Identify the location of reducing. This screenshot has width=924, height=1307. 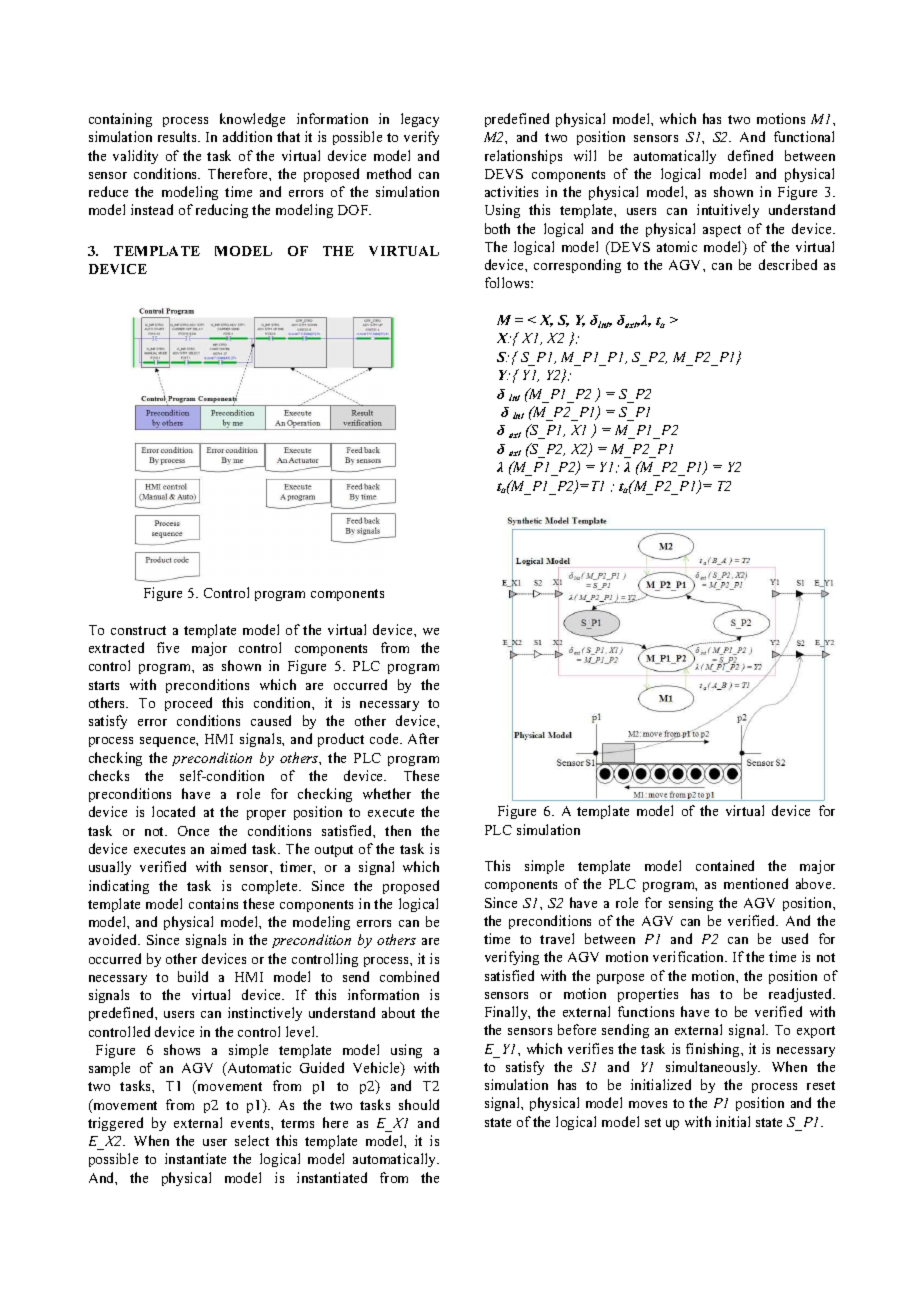
(222, 211).
